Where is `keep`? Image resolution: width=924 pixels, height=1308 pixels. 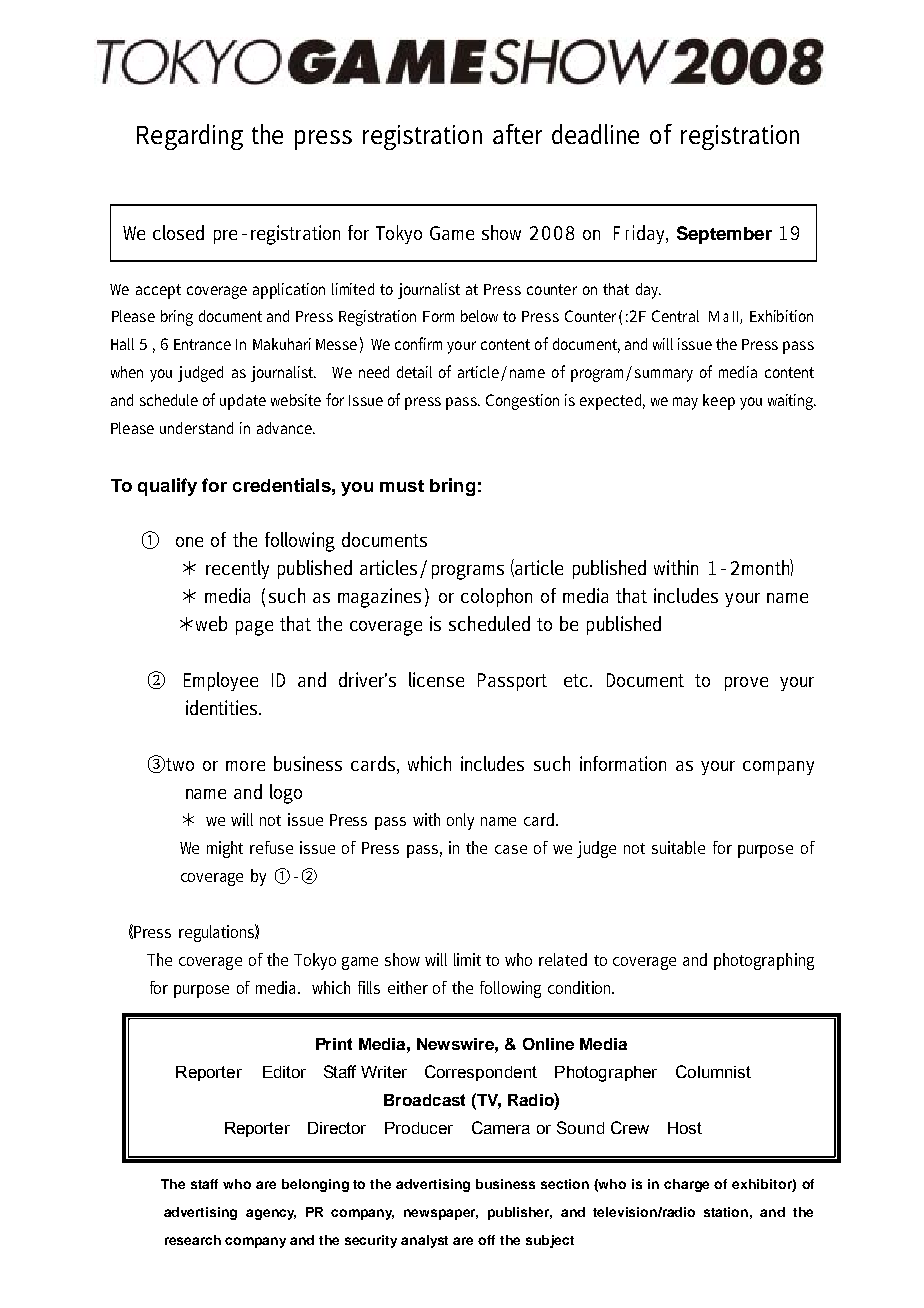 keep is located at coordinates (719, 402).
